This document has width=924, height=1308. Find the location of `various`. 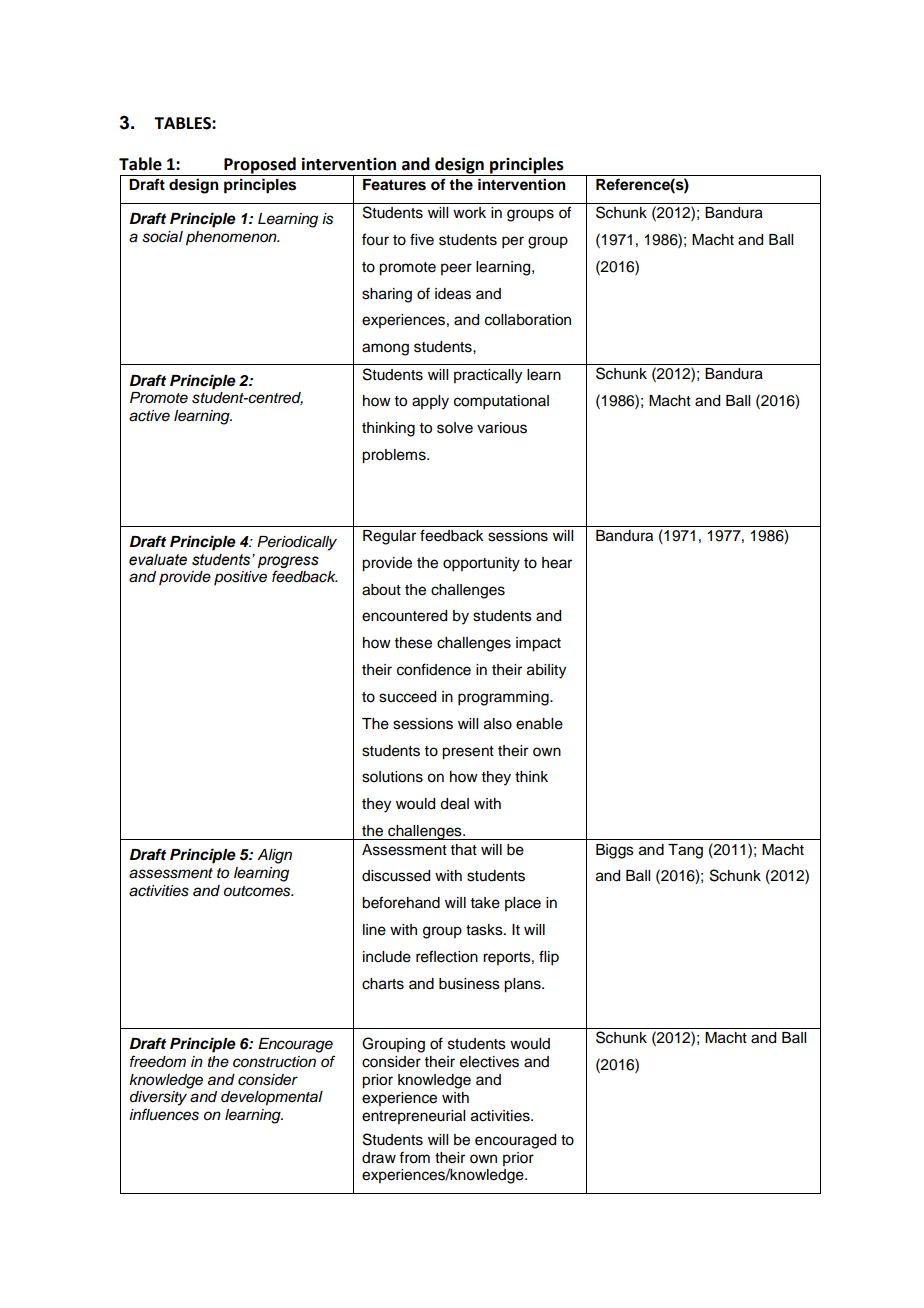

various is located at coordinates (502, 428).
